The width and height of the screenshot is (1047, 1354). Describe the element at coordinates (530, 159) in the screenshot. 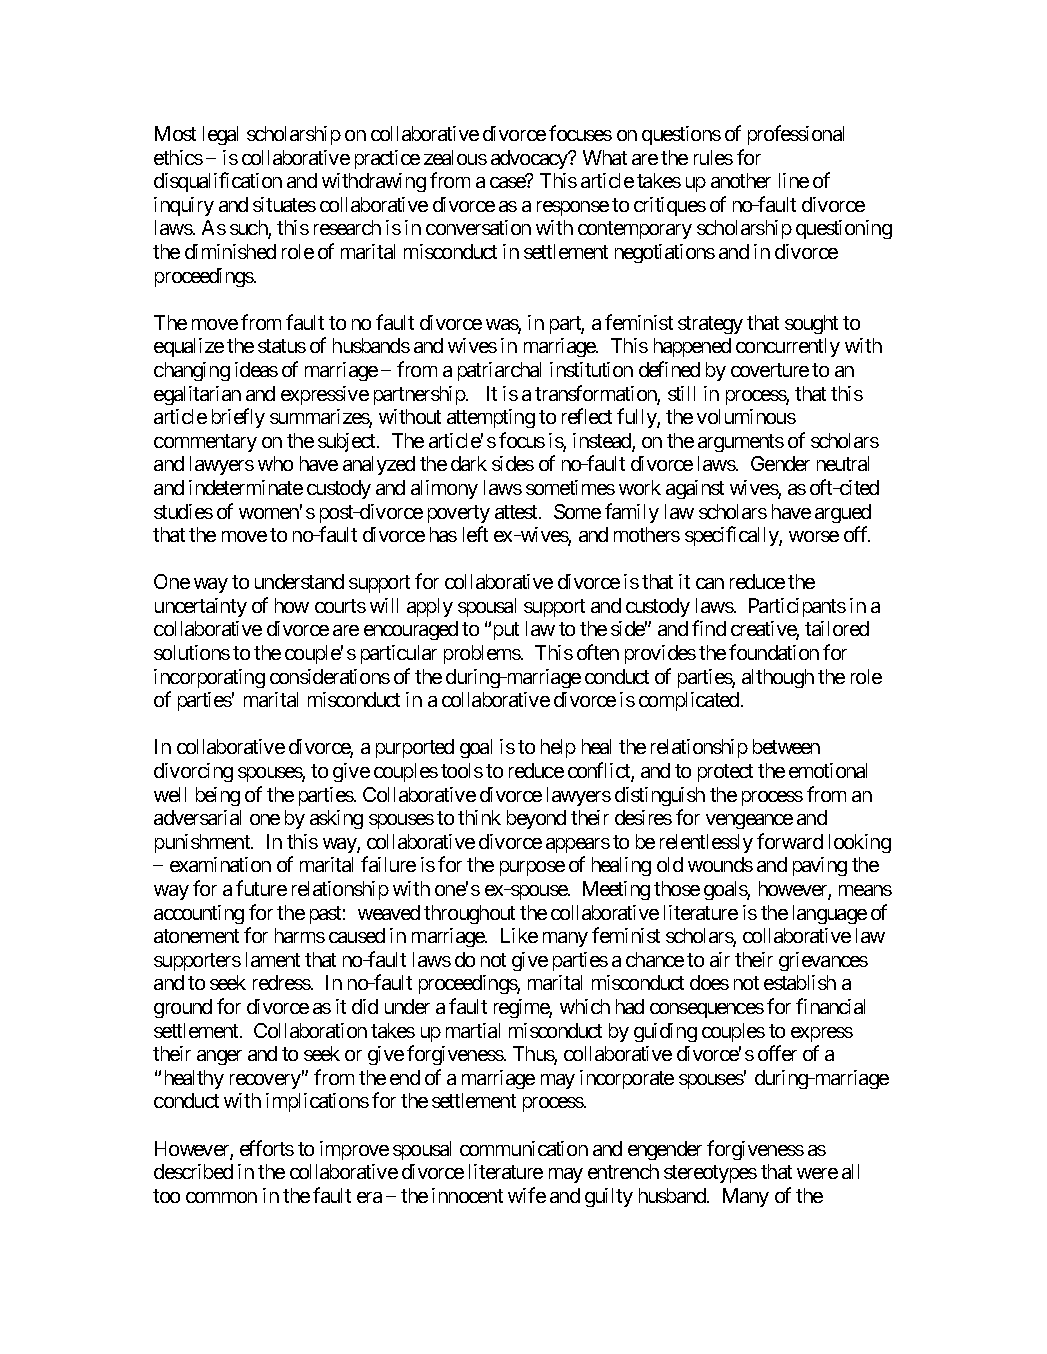

I see `advocacy` at that location.
